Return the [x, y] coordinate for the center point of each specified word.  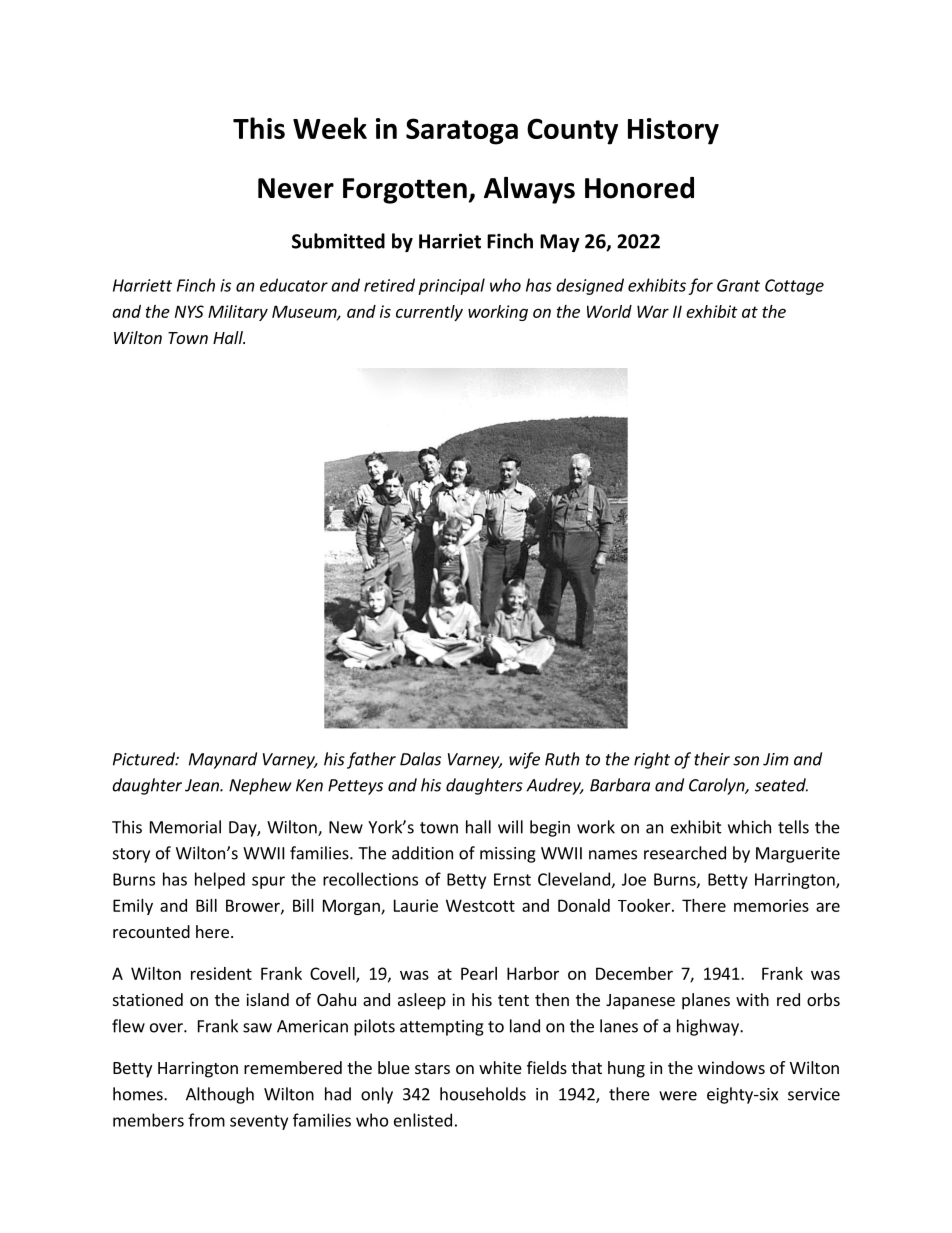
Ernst [512, 879]
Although [220, 1095]
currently [429, 313]
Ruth [562, 759]
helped [220, 880]
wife [524, 760]
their [712, 759]
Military [238, 313]
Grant [738, 285]
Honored [639, 188]
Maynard [223, 760]
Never [296, 188]
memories [771, 905]
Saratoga [462, 131]
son [746, 761]
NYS [189, 311]
